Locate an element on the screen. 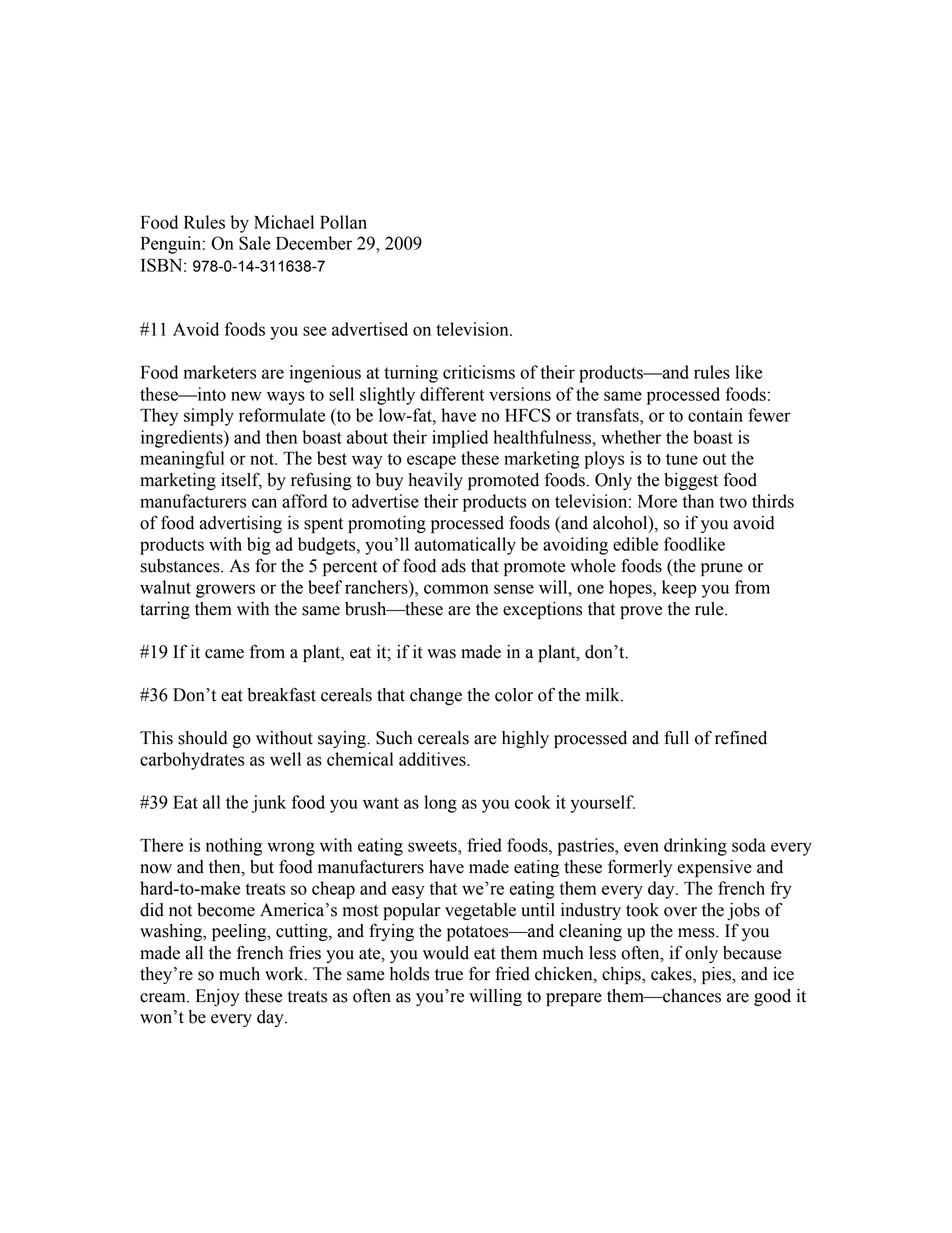 Image resolution: width=952 pixels, height=1233 pixels. Enjoy is located at coordinates (218, 997).
